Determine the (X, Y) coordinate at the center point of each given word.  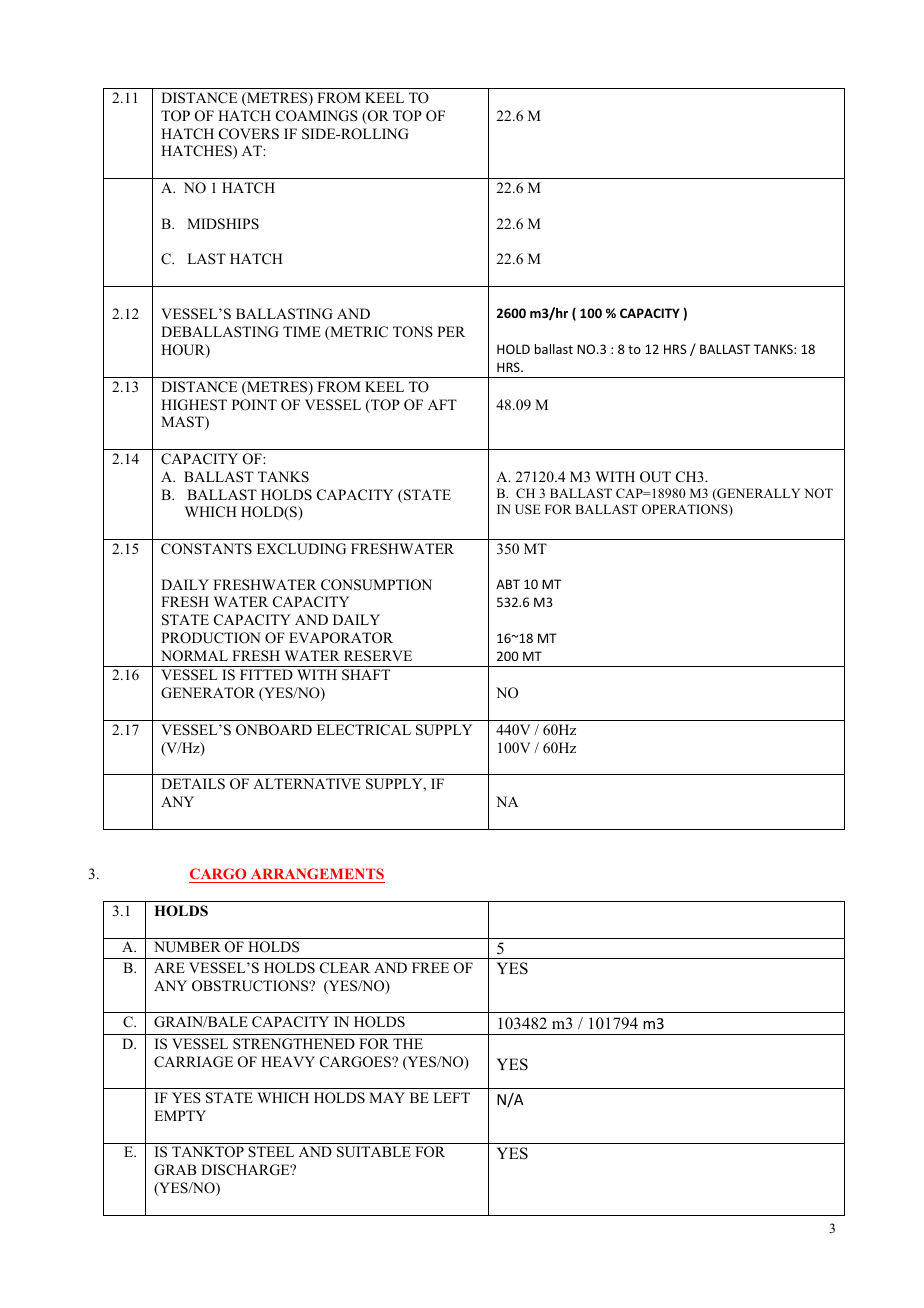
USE (527, 509)
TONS (413, 332)
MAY (387, 1097)
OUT (655, 477)
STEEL (271, 1152)
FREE (430, 967)
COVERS (249, 134)
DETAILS (193, 784)
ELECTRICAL (364, 730)
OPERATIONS (686, 510)
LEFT (451, 1097)
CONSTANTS (206, 549)
